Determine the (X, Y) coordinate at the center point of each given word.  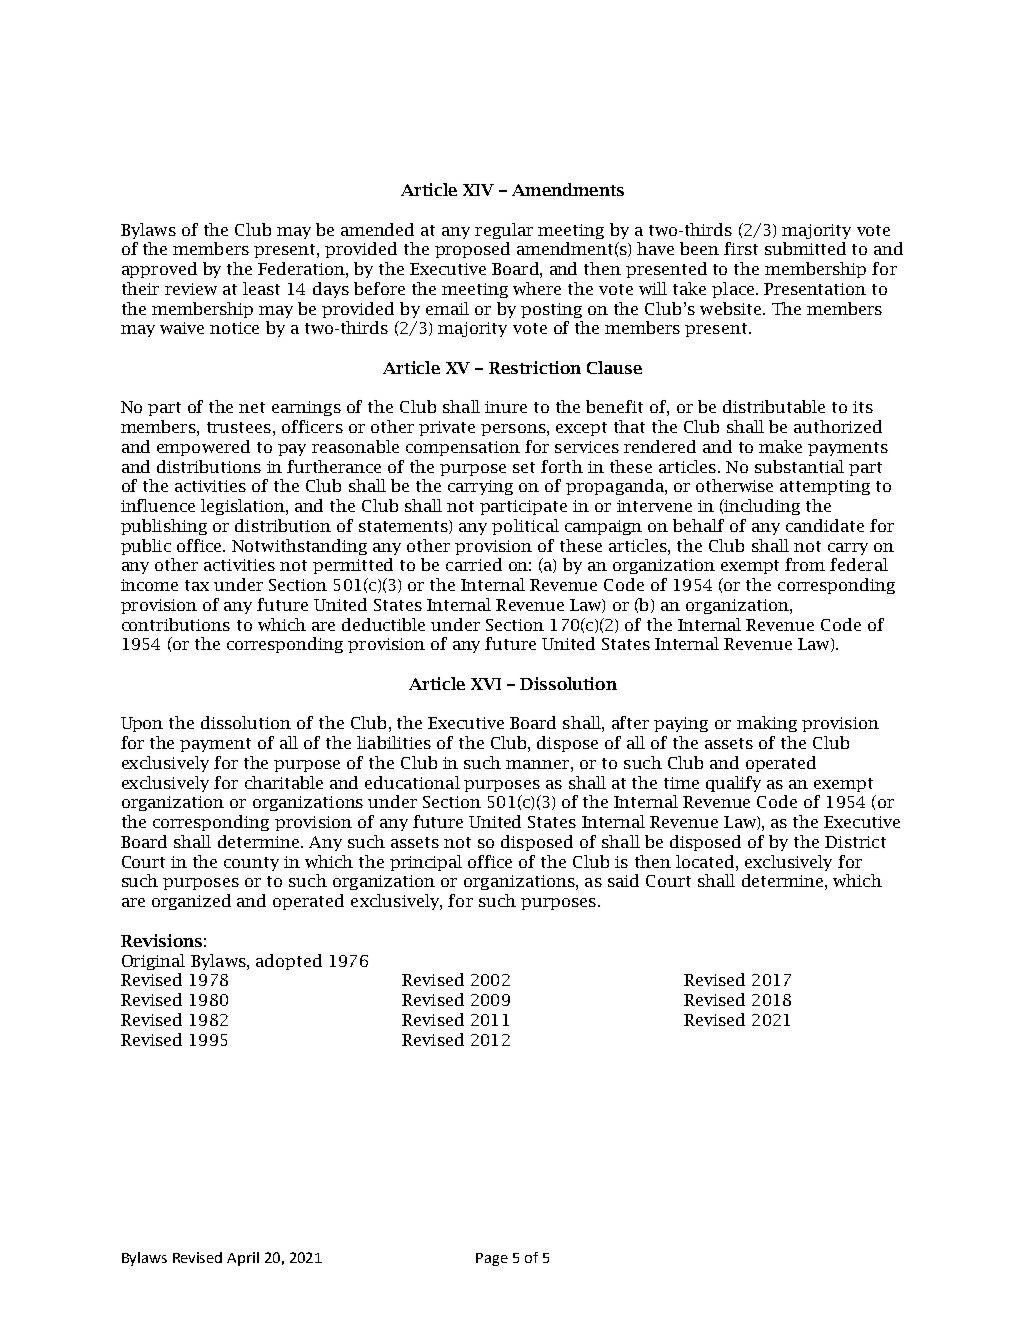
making (767, 724)
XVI (486, 684)
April (243, 1259)
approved (159, 270)
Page (492, 1259)
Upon (142, 724)
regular (504, 231)
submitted (805, 248)
